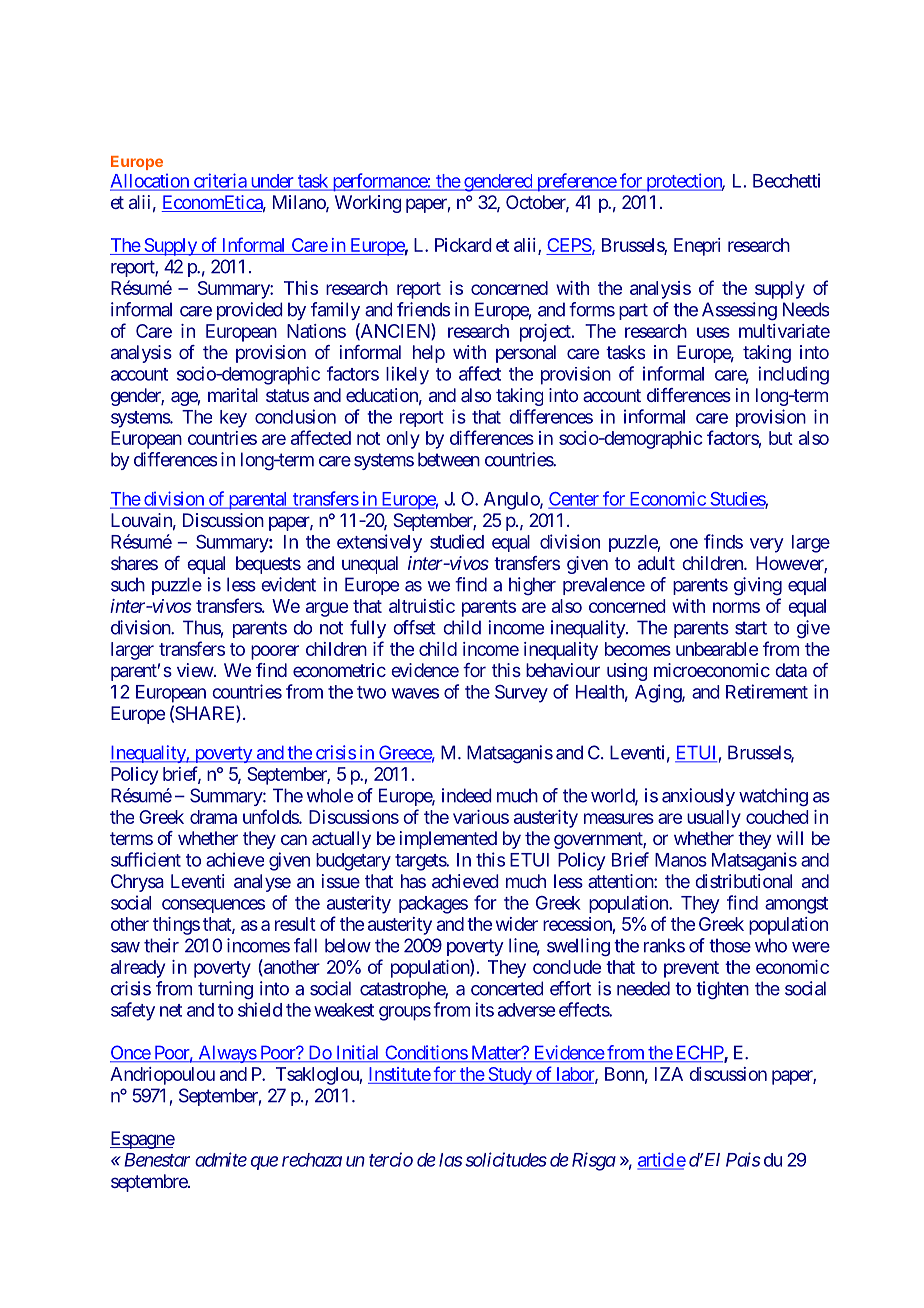  Describe the element at coordinates (414, 627) in the screenshot. I see `offset` at that location.
